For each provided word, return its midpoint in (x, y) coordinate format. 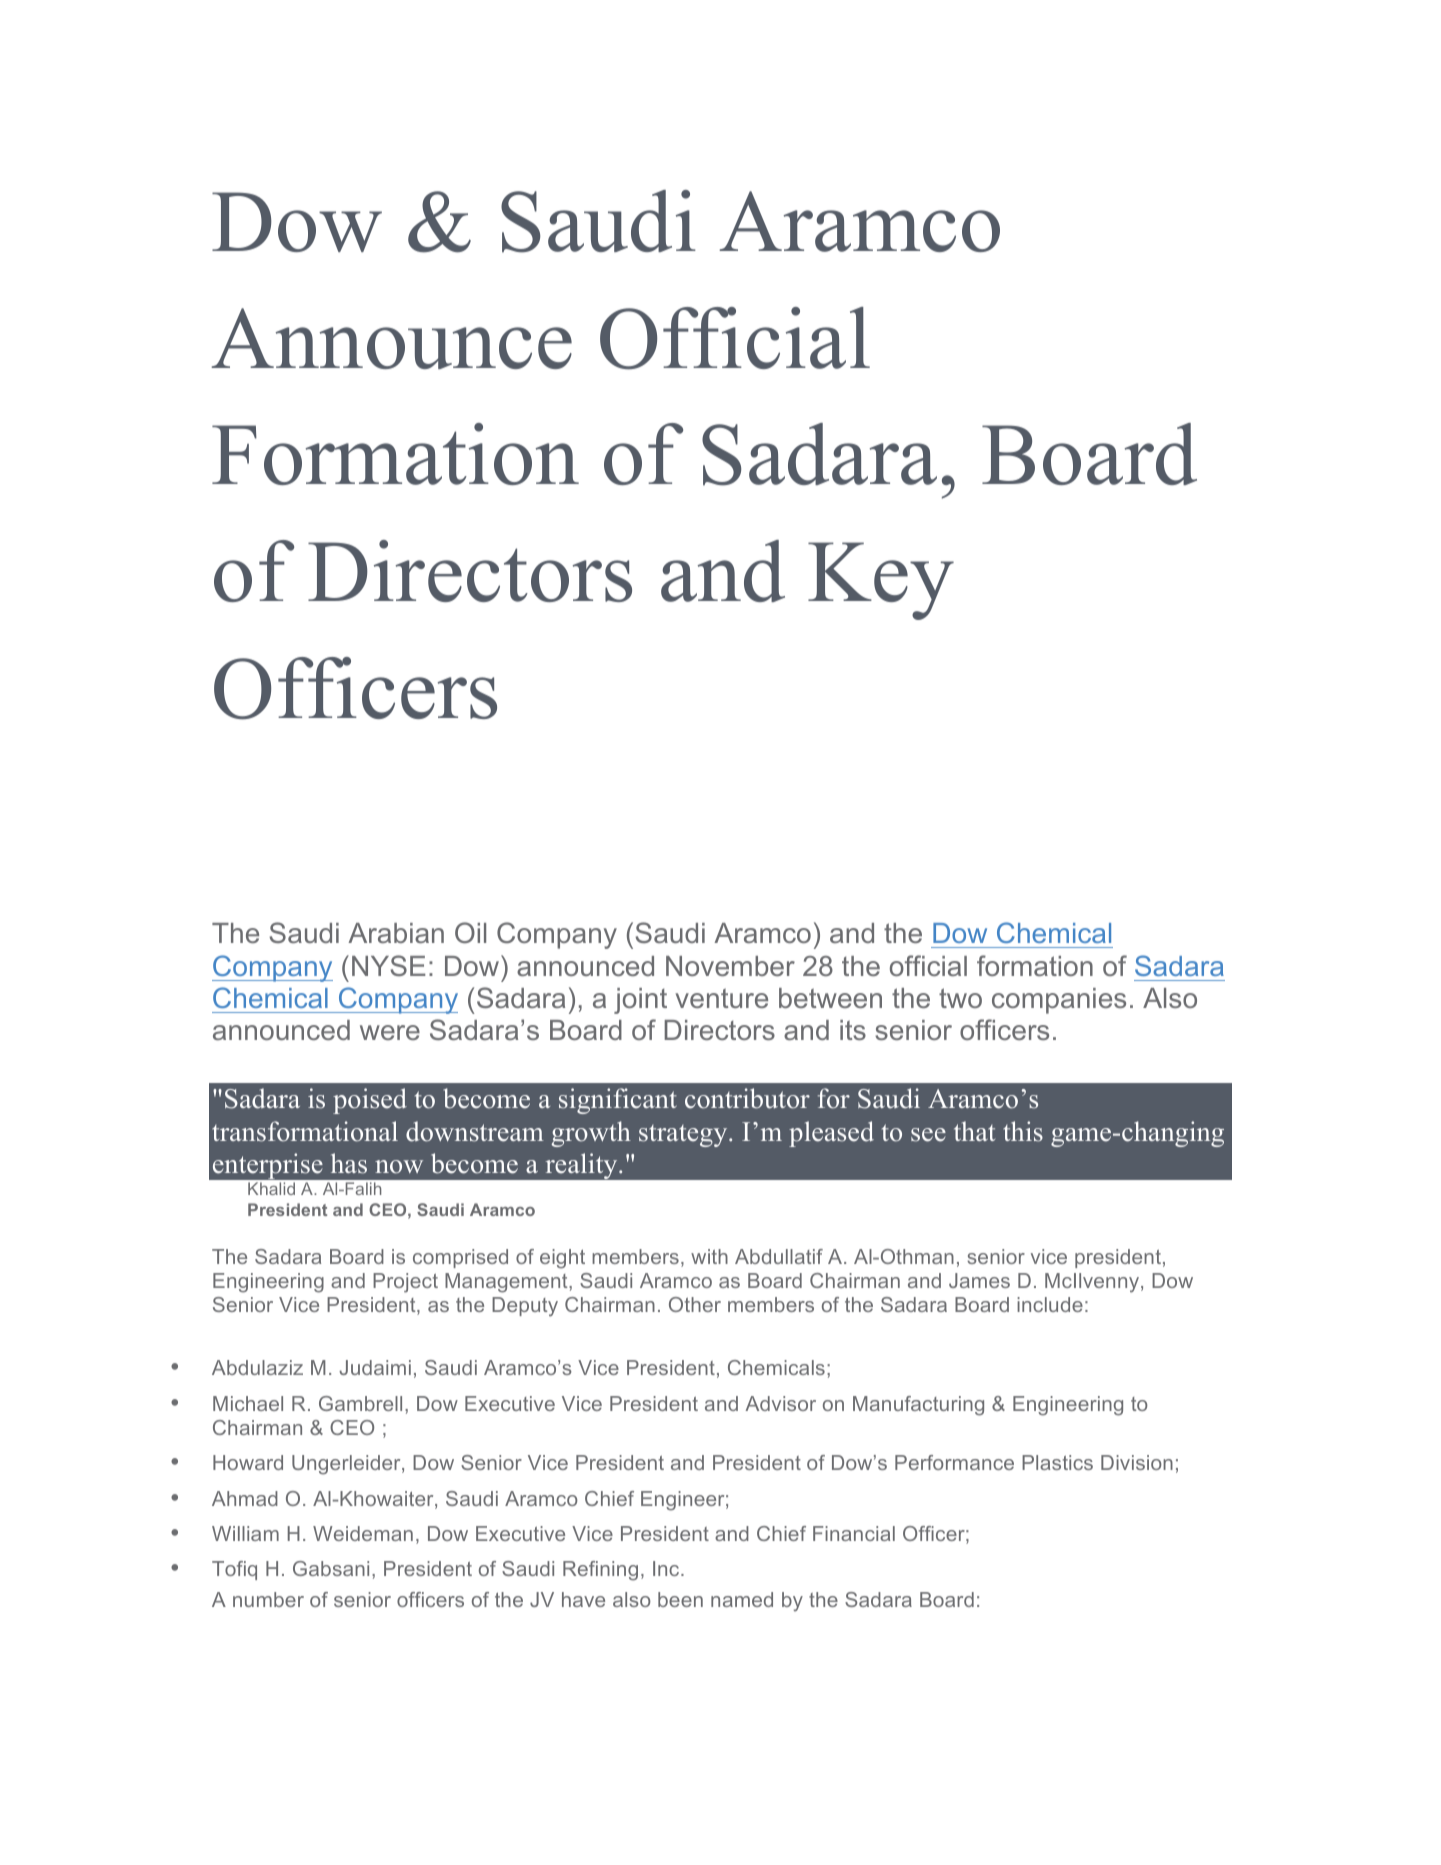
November (730, 966)
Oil (470, 932)
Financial (854, 1533)
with (709, 1256)
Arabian (396, 933)
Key (881, 581)
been (680, 1599)
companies (1059, 1001)
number (268, 1599)
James (979, 1280)
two (960, 998)
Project (405, 1283)
